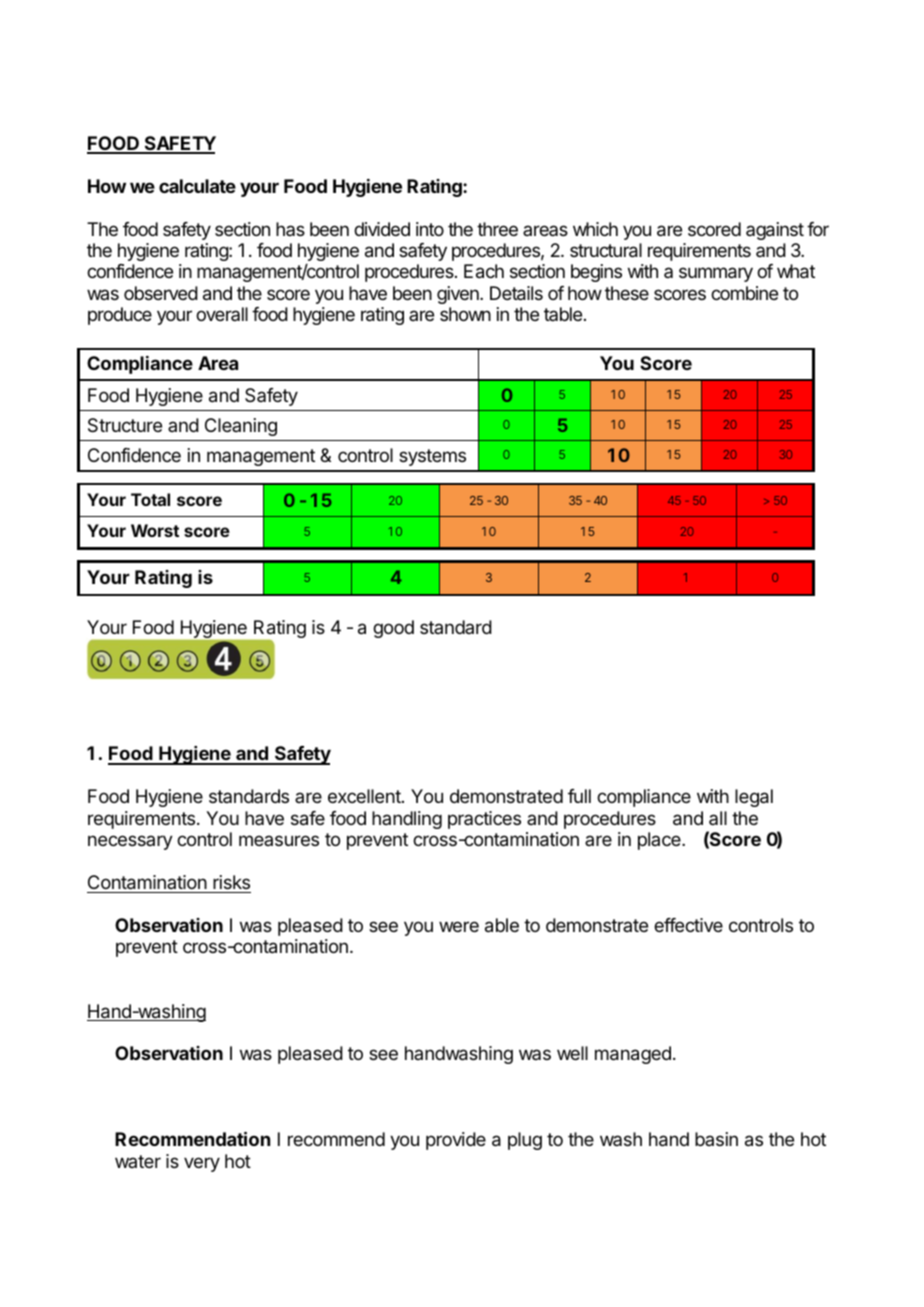  I want to click on excellent, so click(365, 796).
